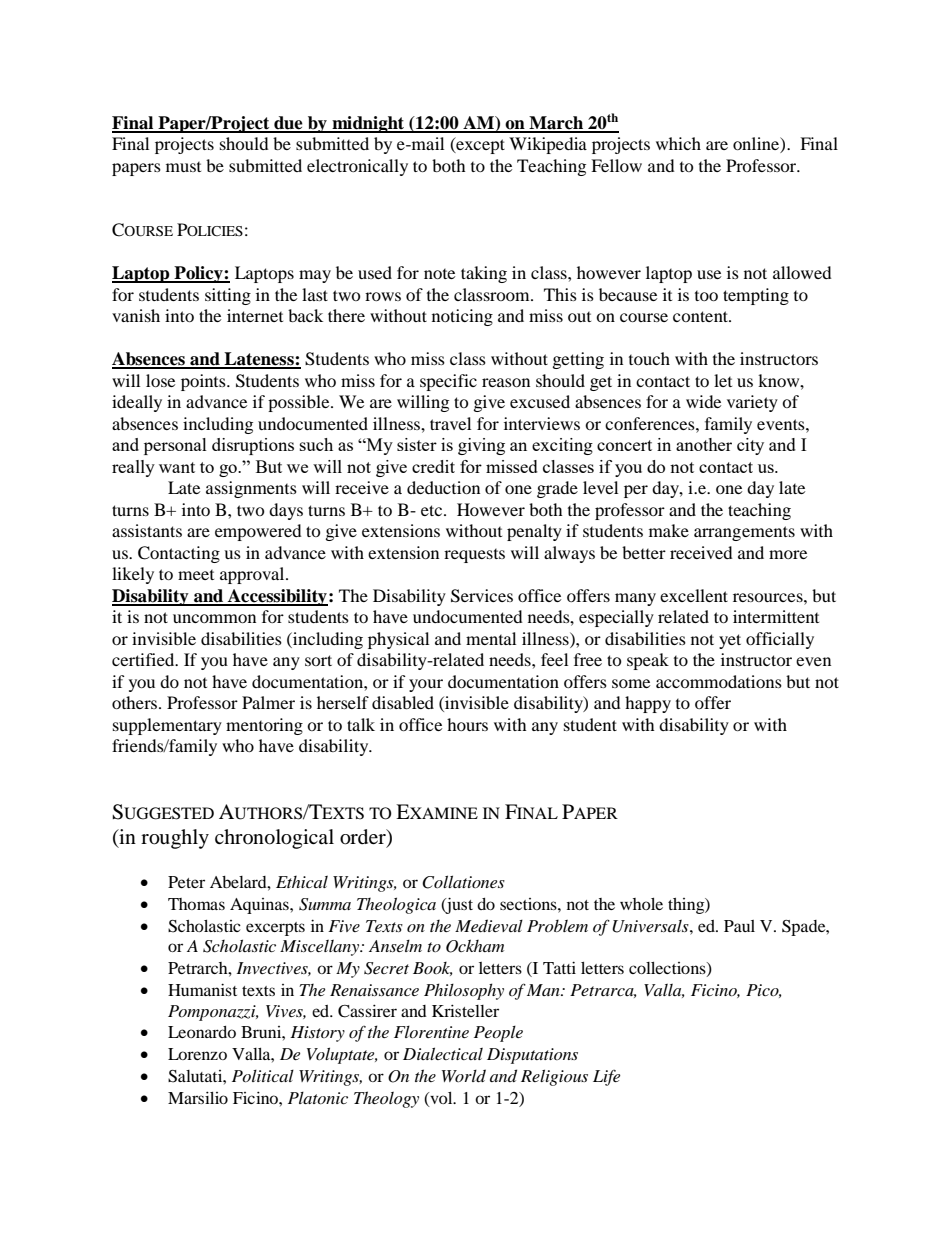  What do you see at coordinates (214, 618) in the screenshot?
I see `uncommon` at bounding box center [214, 618].
